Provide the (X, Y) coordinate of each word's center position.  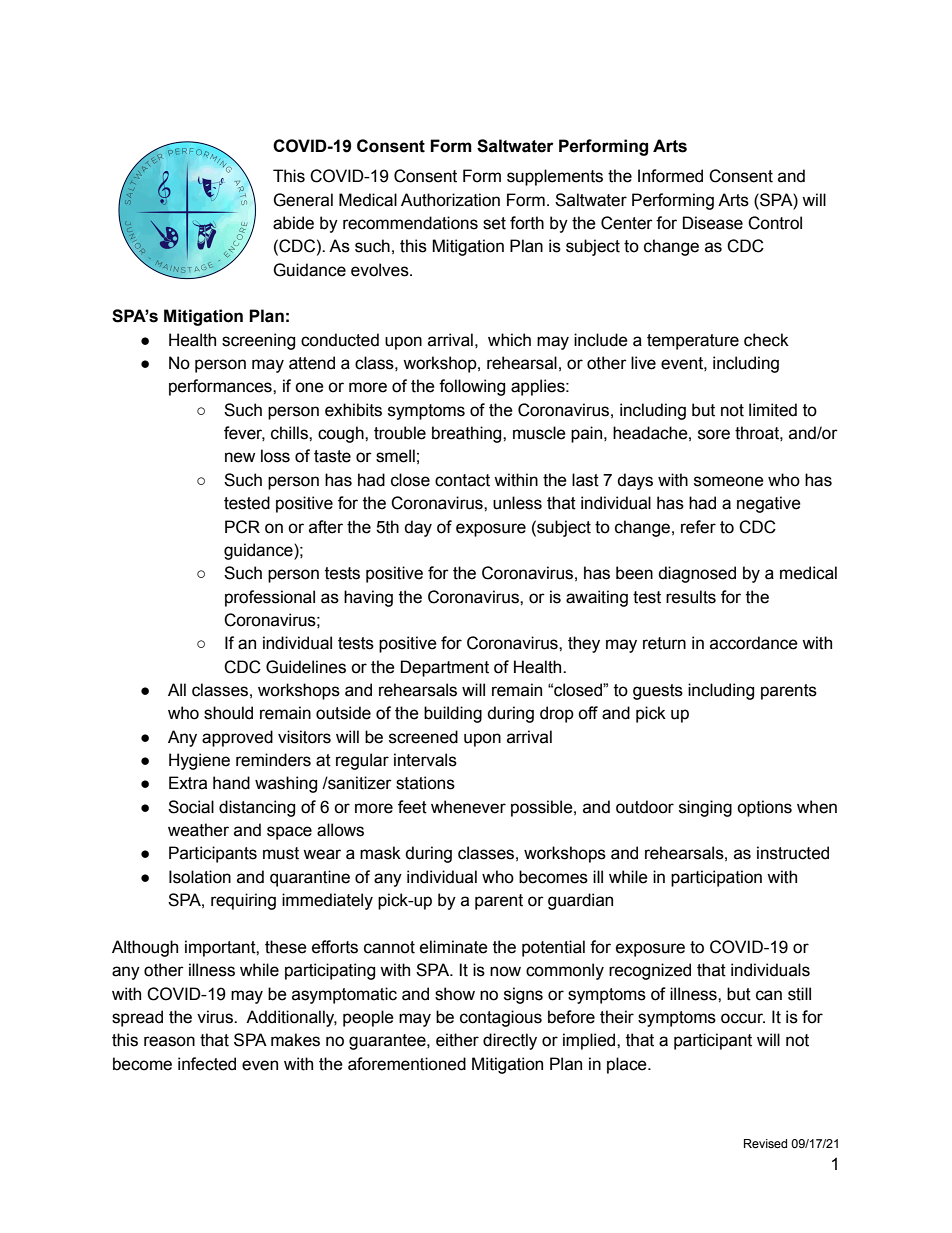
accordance (754, 643)
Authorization (450, 200)
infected (207, 1064)
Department (445, 668)
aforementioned (407, 1064)
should (228, 713)
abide (293, 223)
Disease (713, 223)
